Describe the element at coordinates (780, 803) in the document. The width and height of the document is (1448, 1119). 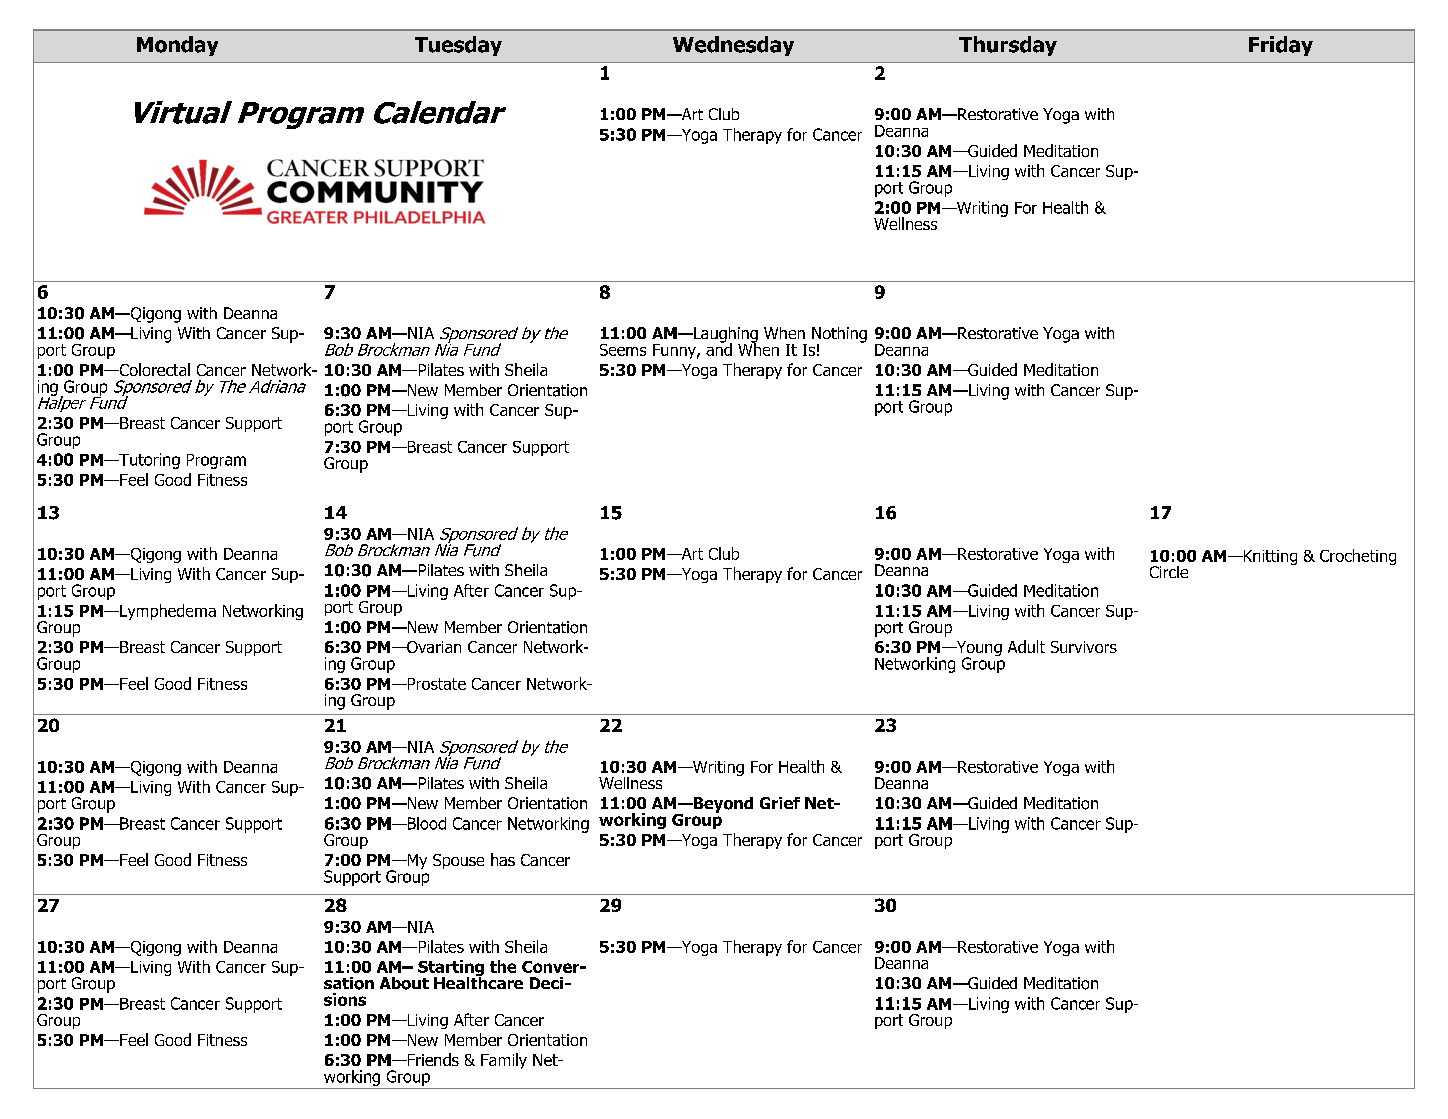
I see `Grief` at that location.
